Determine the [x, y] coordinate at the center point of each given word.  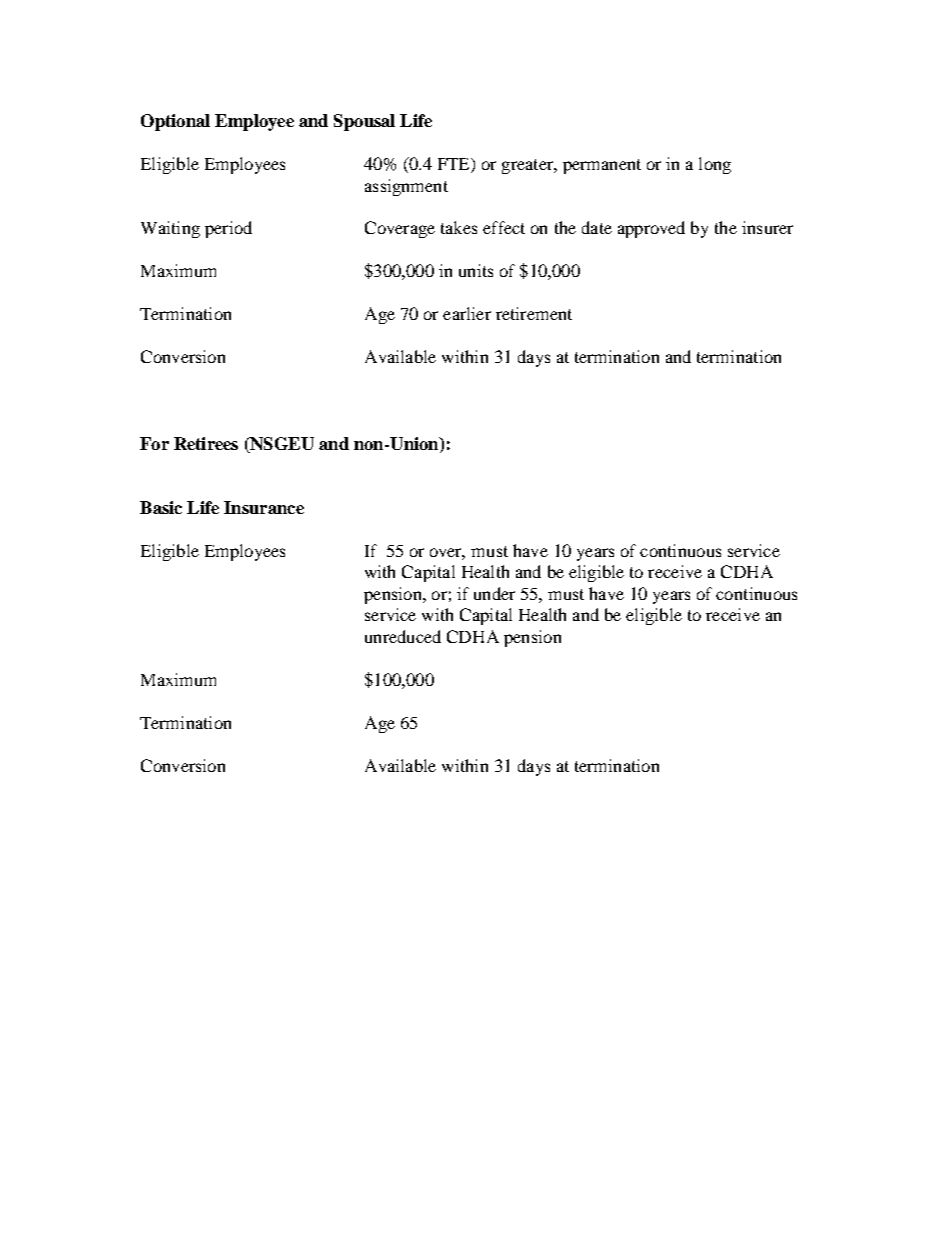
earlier [467, 313]
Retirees [206, 443]
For [154, 443]
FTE [455, 165]
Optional [175, 122]
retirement [534, 313]
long [715, 165]
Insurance [264, 507]
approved [651, 229]
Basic [161, 507]
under [494, 593]
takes [459, 227]
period [228, 229]
